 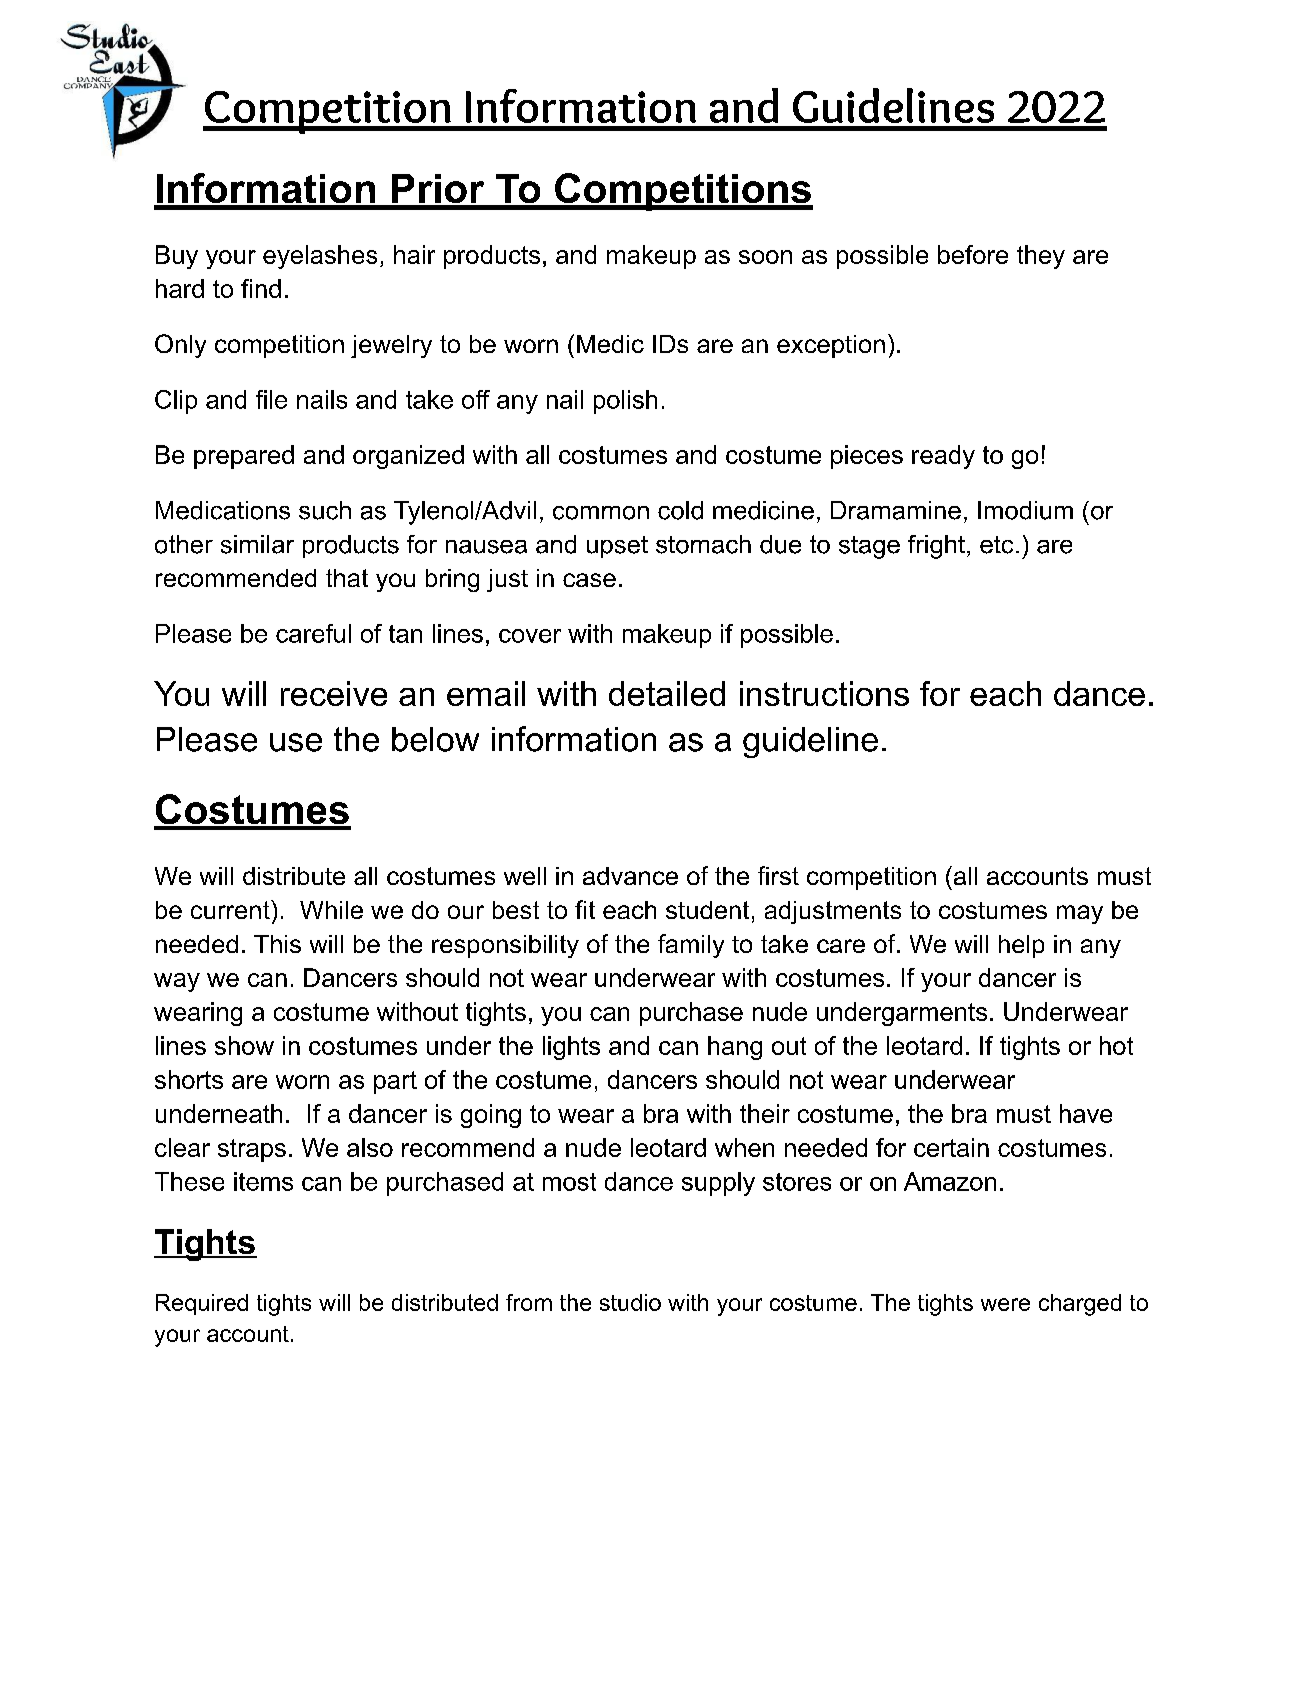 I want to click on instructions, so click(x=824, y=693).
